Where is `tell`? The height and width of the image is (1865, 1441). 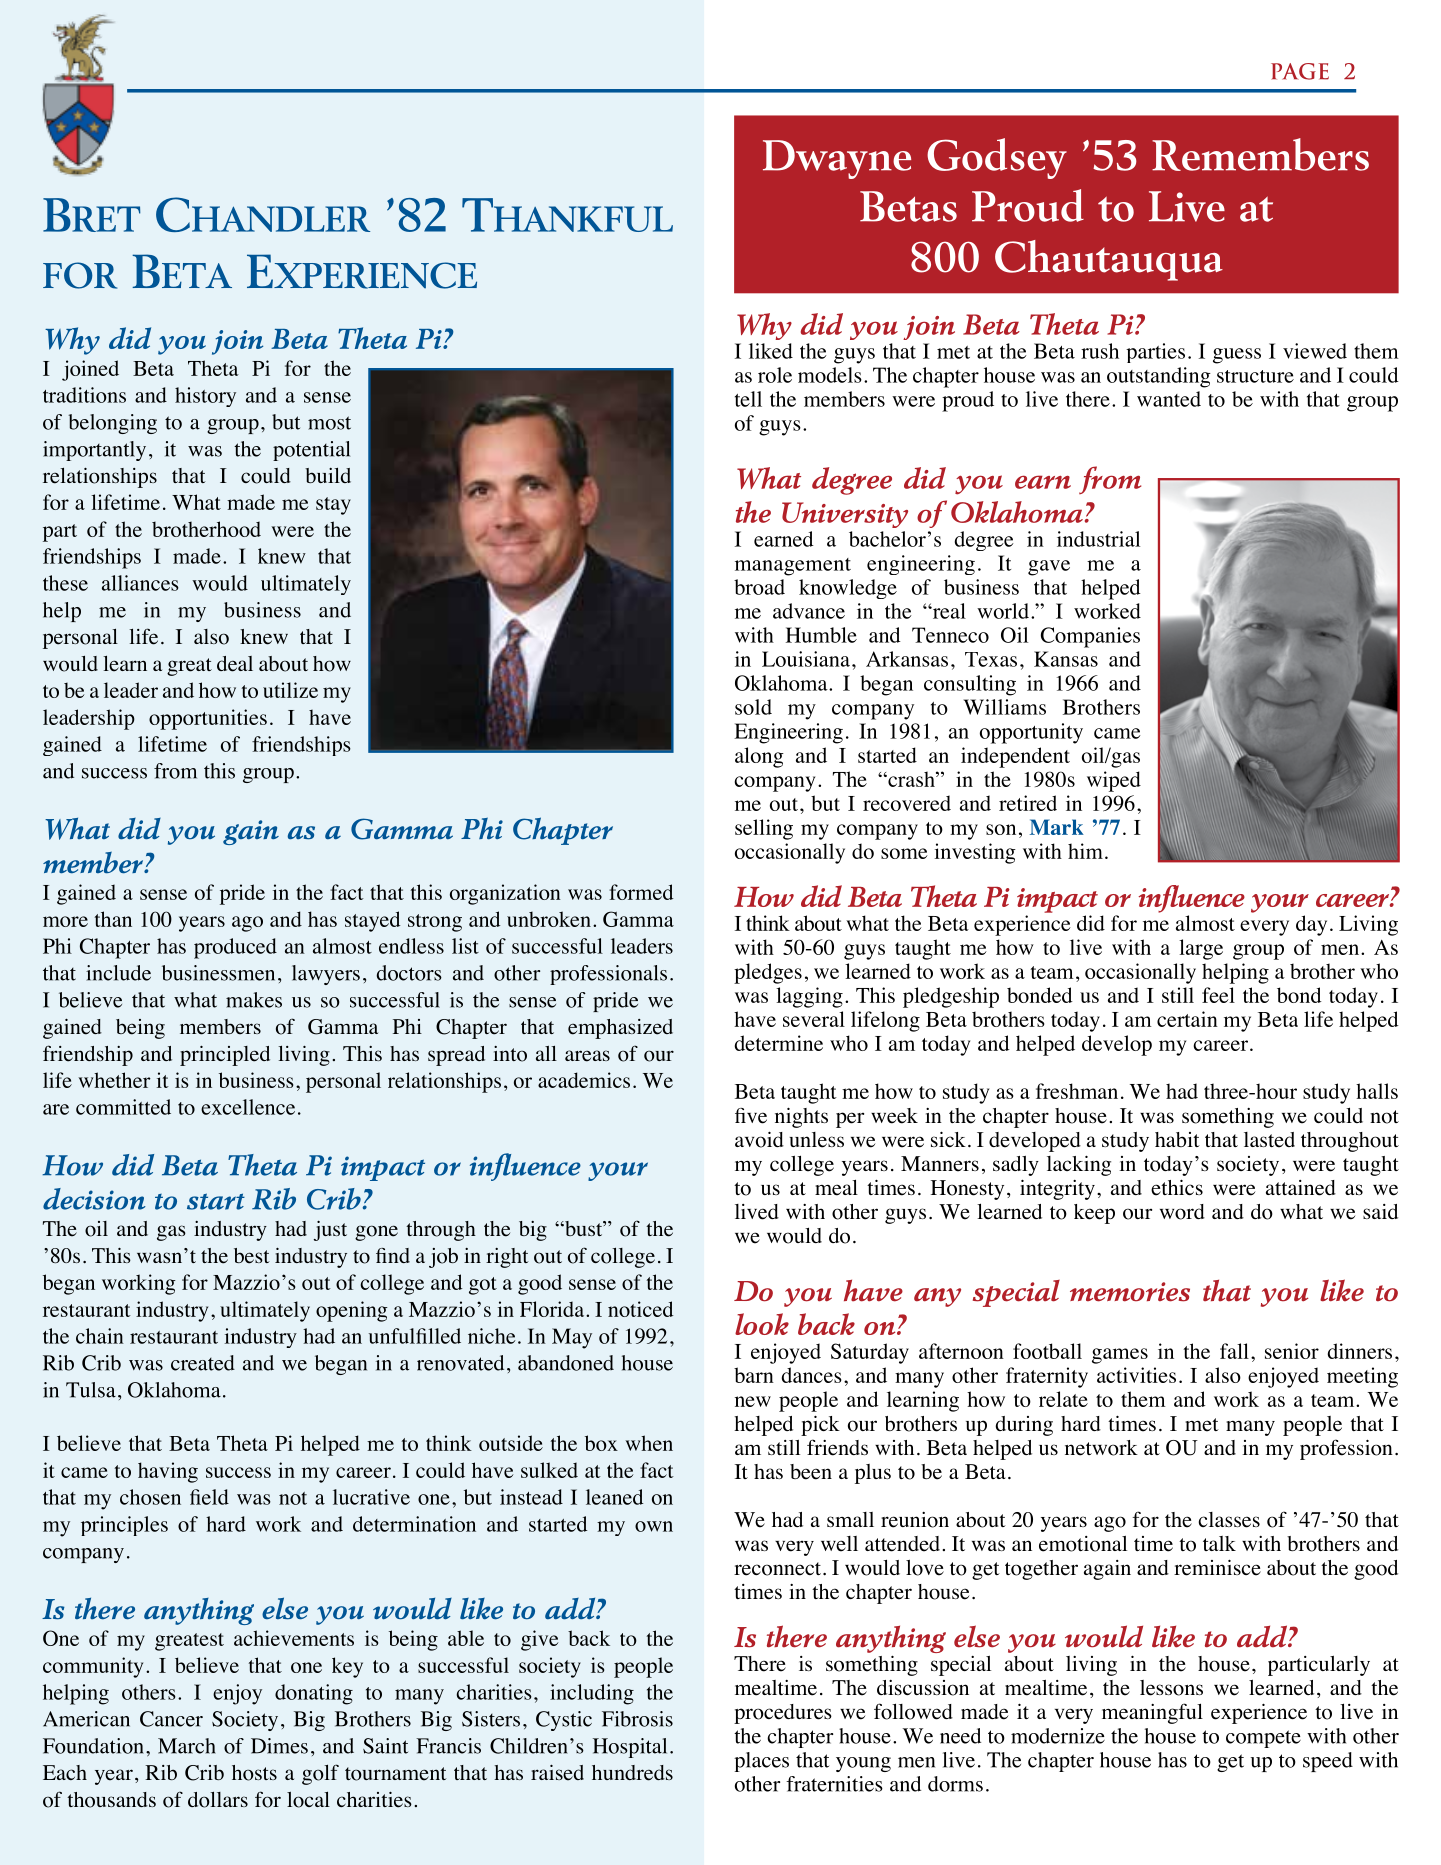 tell is located at coordinates (748, 399).
